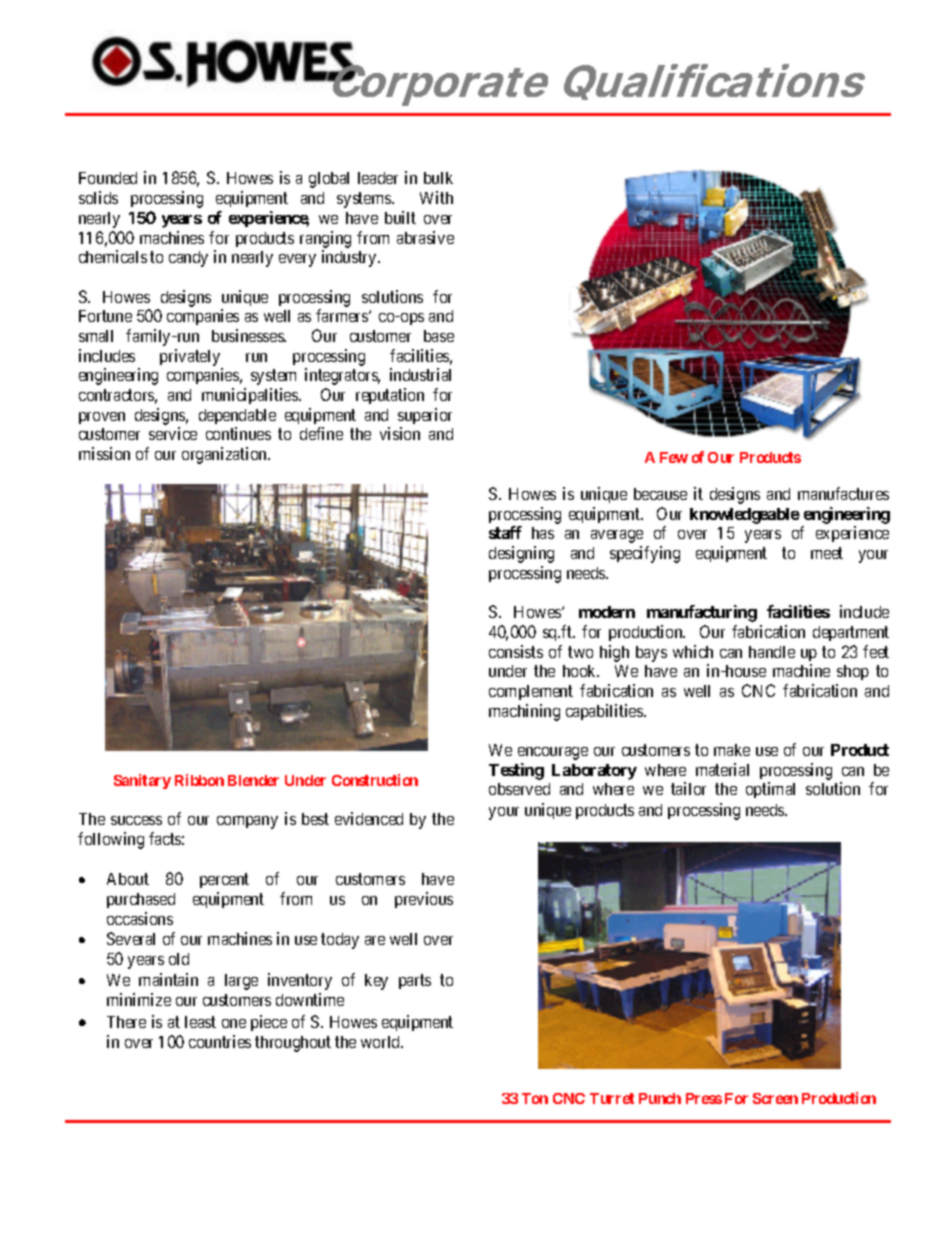 The image size is (952, 1233). I want to click on With, so click(436, 197).
